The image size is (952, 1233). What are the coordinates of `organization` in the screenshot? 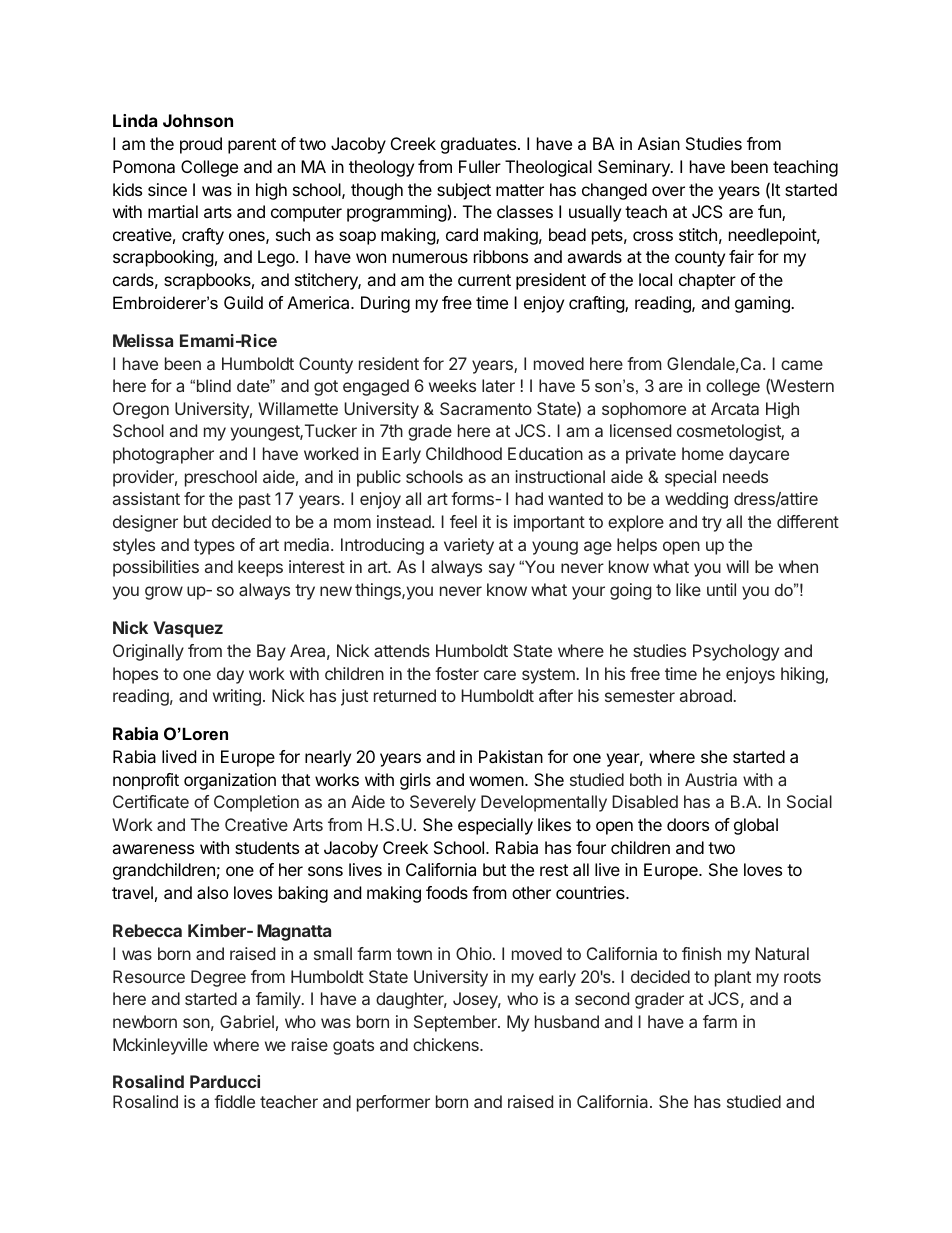 It's located at (230, 781).
